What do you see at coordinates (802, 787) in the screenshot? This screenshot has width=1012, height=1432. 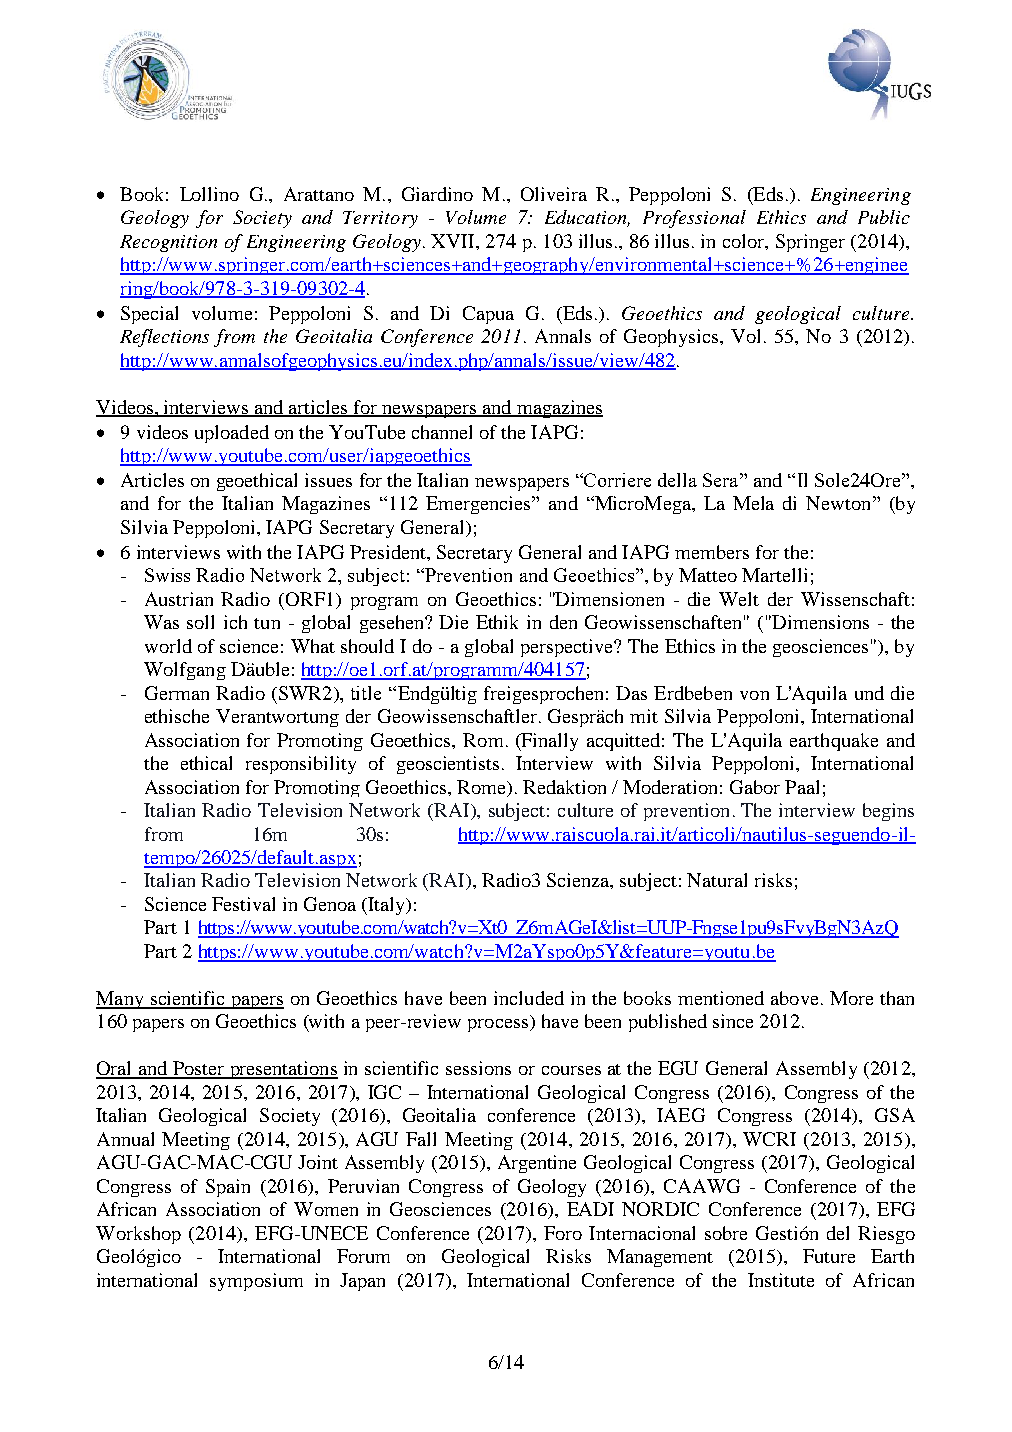 I see `Paal` at bounding box center [802, 787].
